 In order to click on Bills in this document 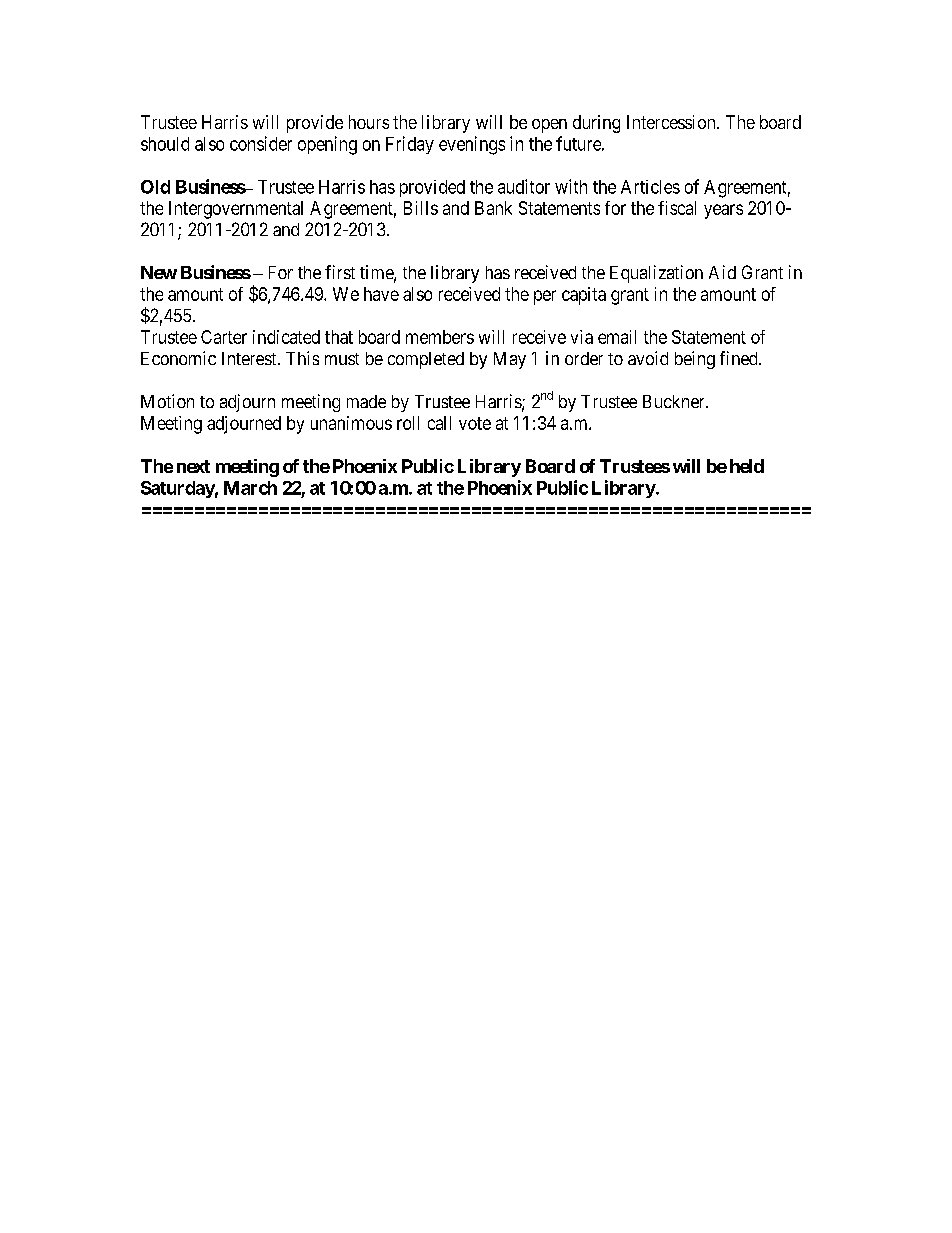, I will do `click(421, 208)`.
